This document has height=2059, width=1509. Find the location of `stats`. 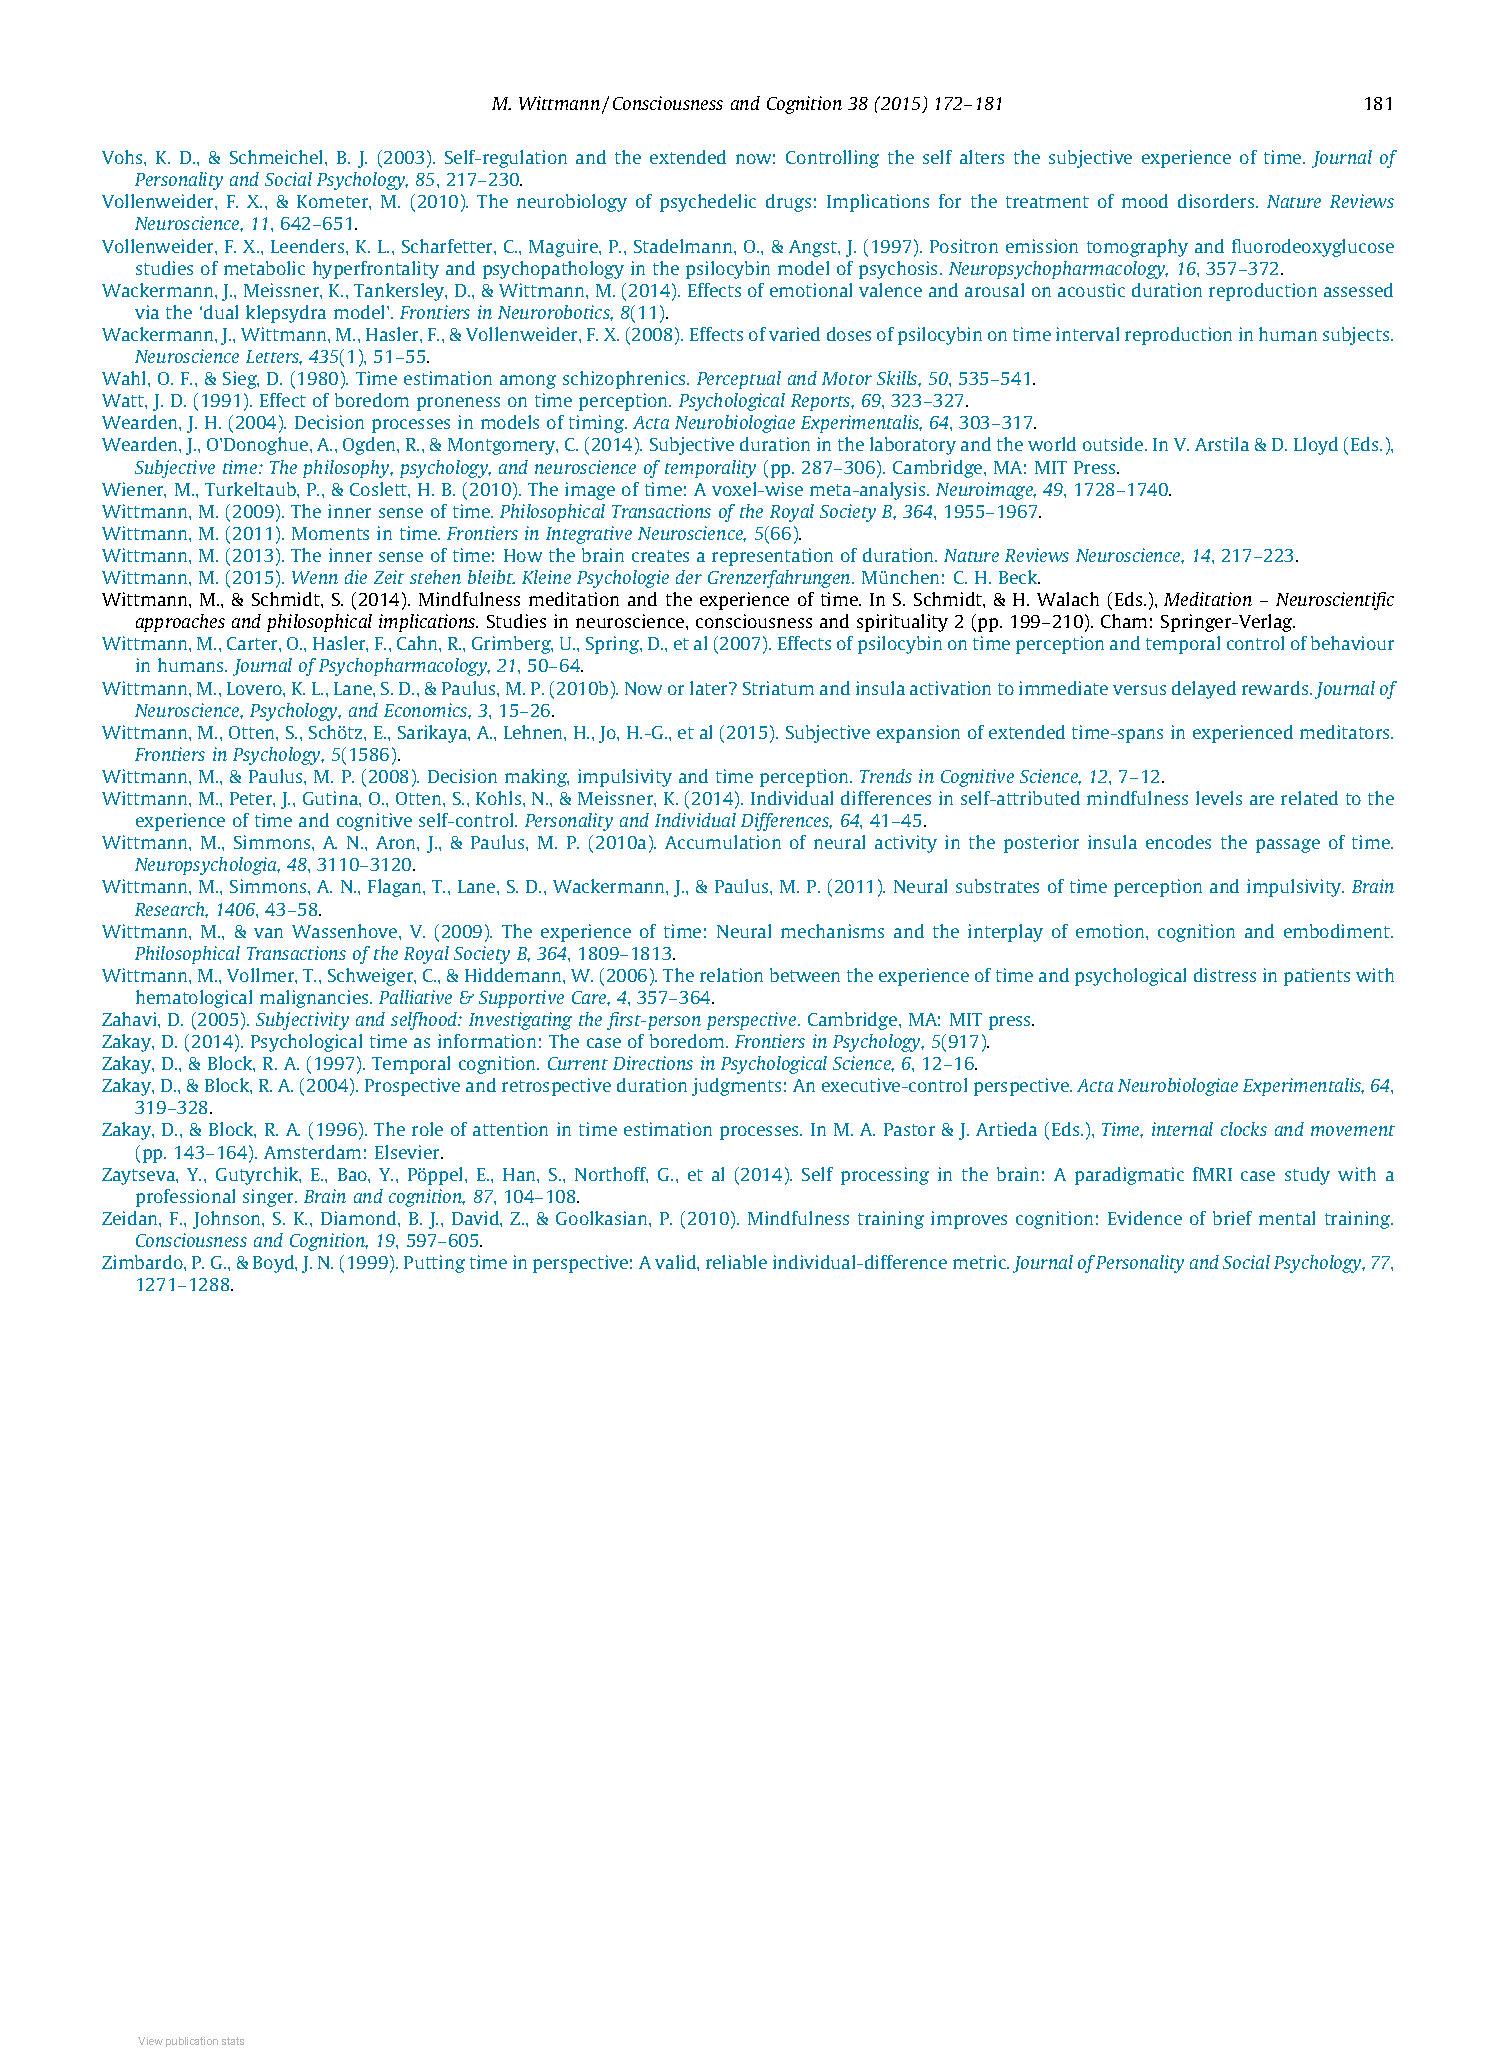

stats is located at coordinates (233, 2041).
